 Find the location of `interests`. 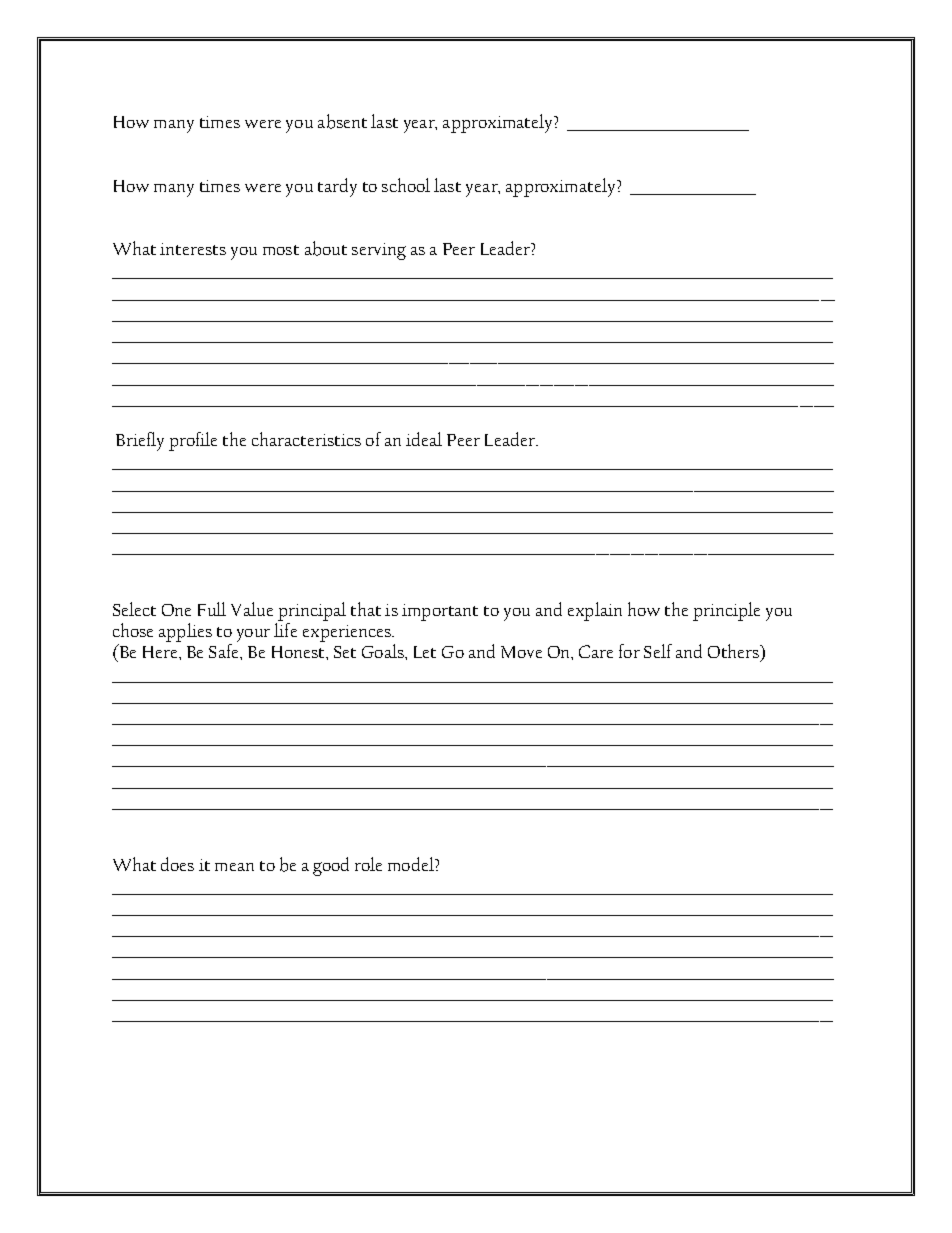

interests is located at coordinates (193, 249).
